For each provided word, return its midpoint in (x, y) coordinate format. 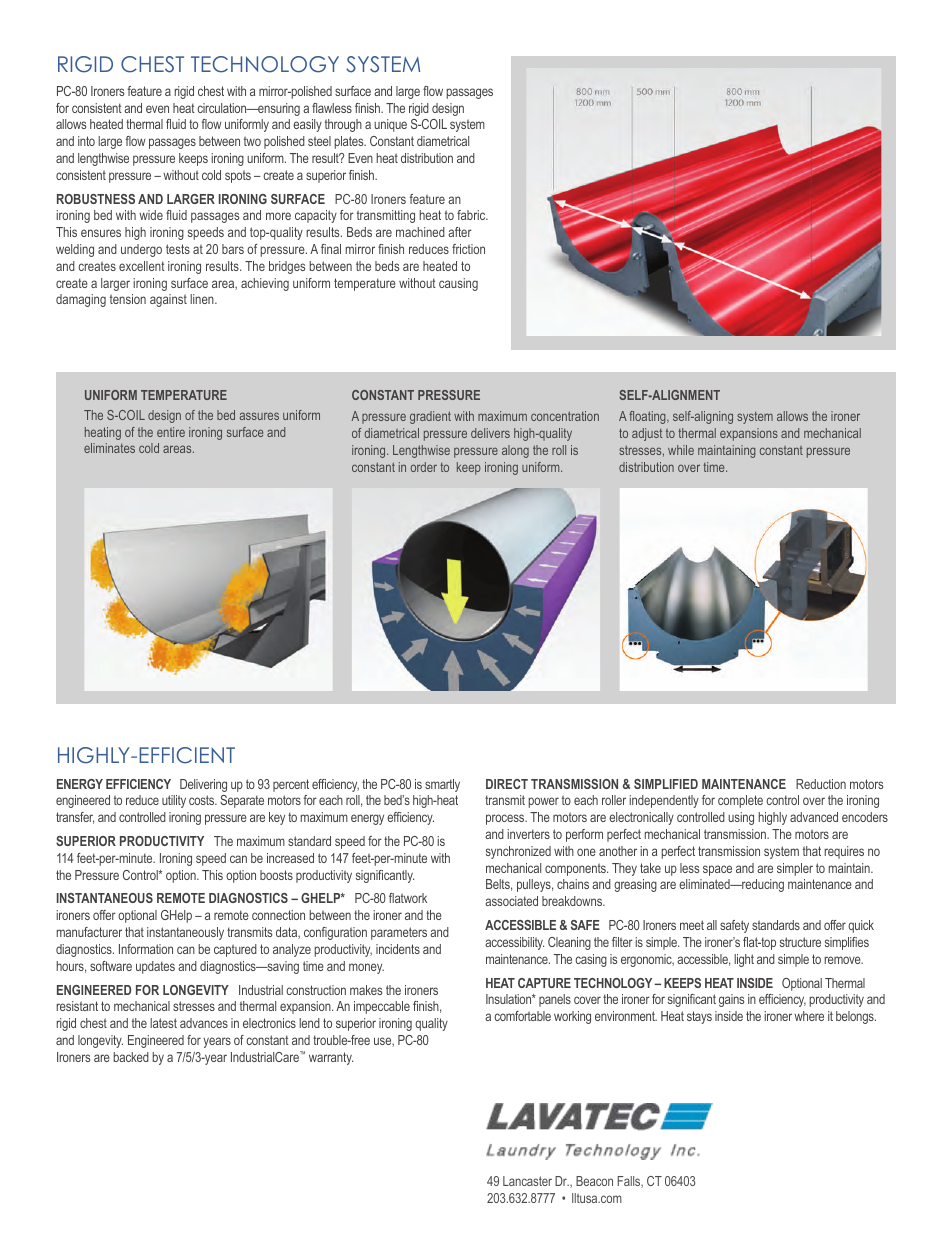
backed (131, 1057)
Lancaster (527, 1181)
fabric (472, 215)
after (460, 232)
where (809, 1016)
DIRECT (507, 784)
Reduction (821, 784)
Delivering (203, 785)
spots (238, 176)
